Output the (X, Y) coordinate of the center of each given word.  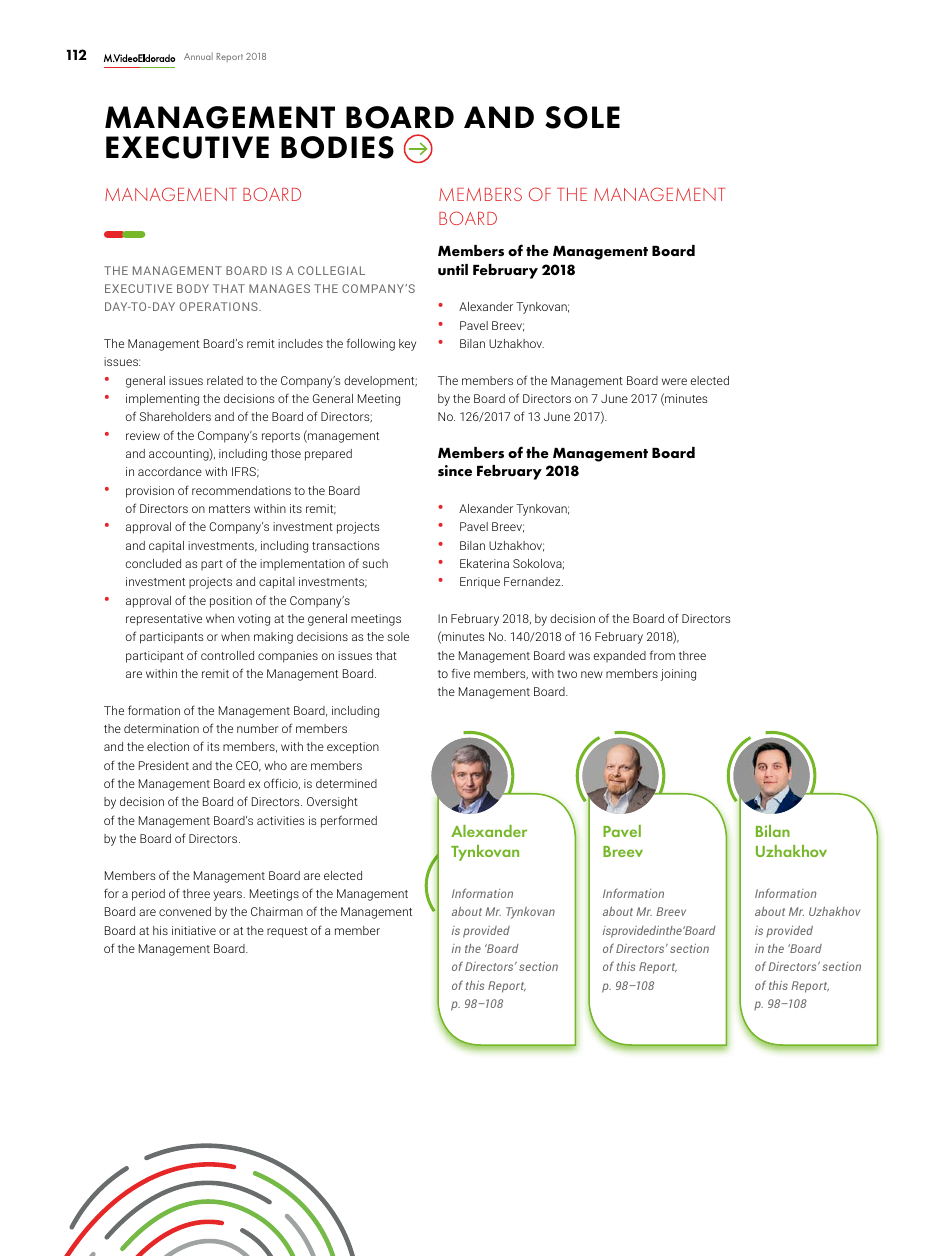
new (592, 674)
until (453, 269)
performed (349, 821)
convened (185, 911)
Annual (198, 56)
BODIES (337, 147)
